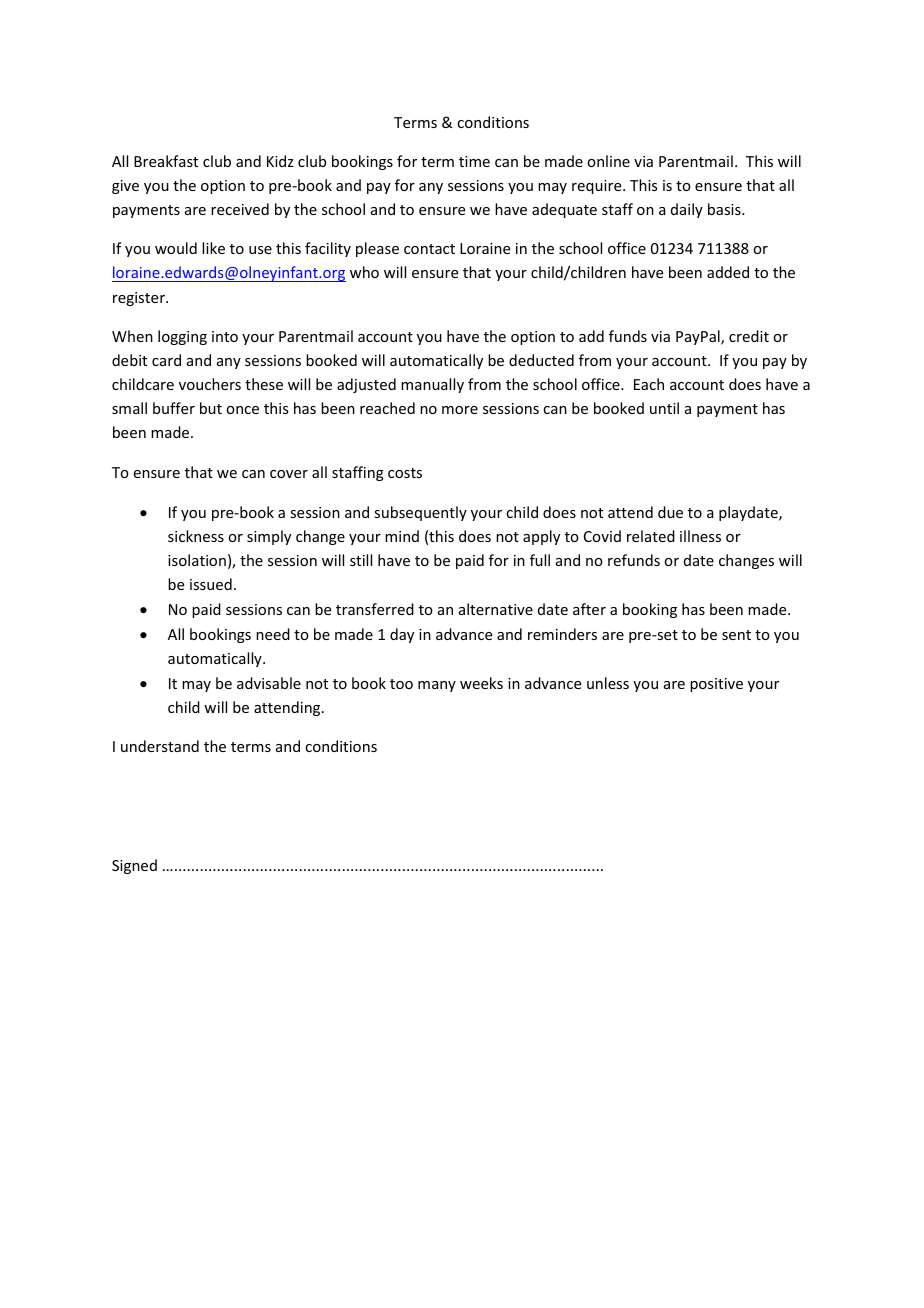 Image resolution: width=924 pixels, height=1308 pixels. Describe the element at coordinates (736, 635) in the document. I see `sent` at that location.
